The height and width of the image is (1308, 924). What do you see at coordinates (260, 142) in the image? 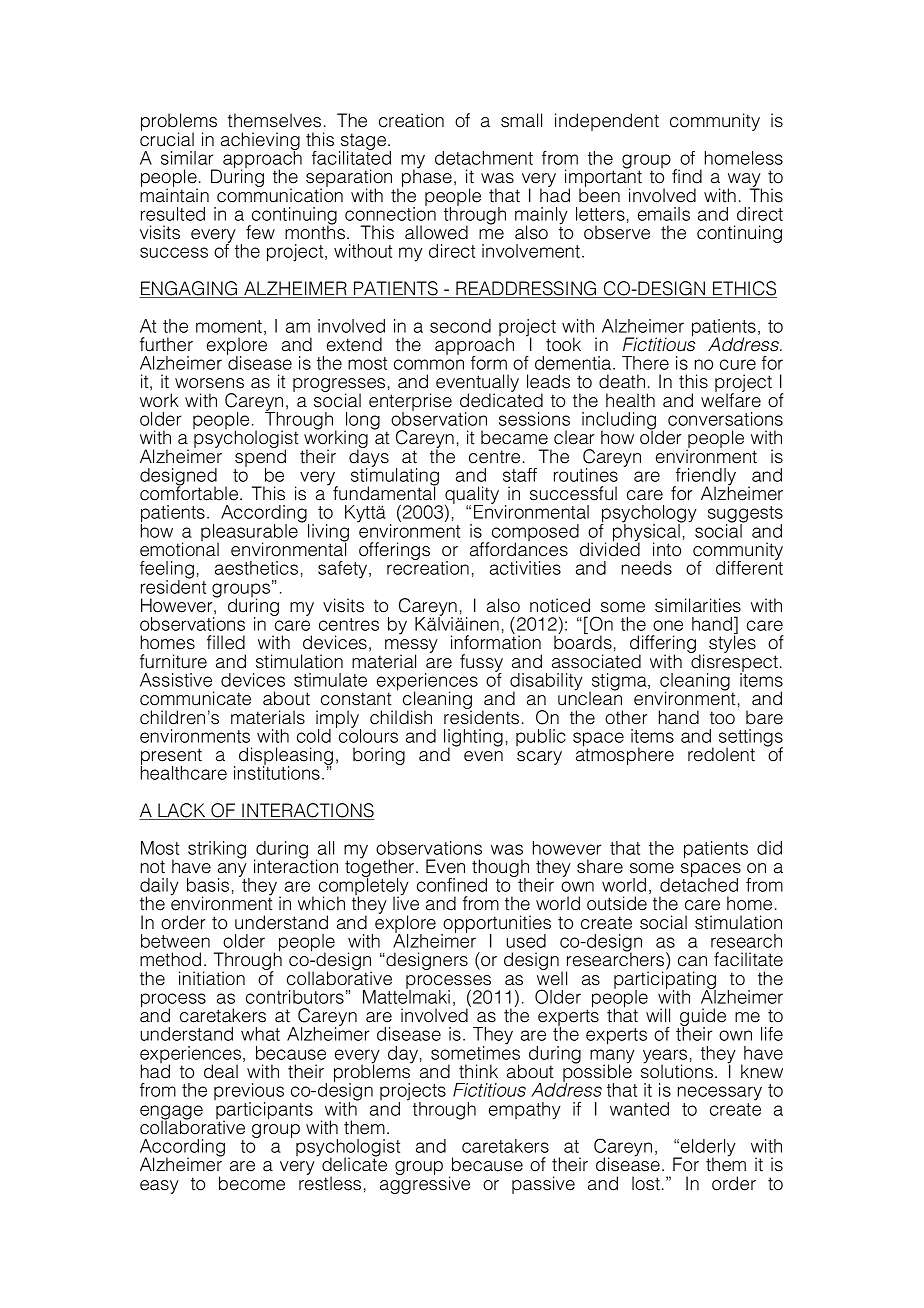
I see `achieving` at bounding box center [260, 142].
